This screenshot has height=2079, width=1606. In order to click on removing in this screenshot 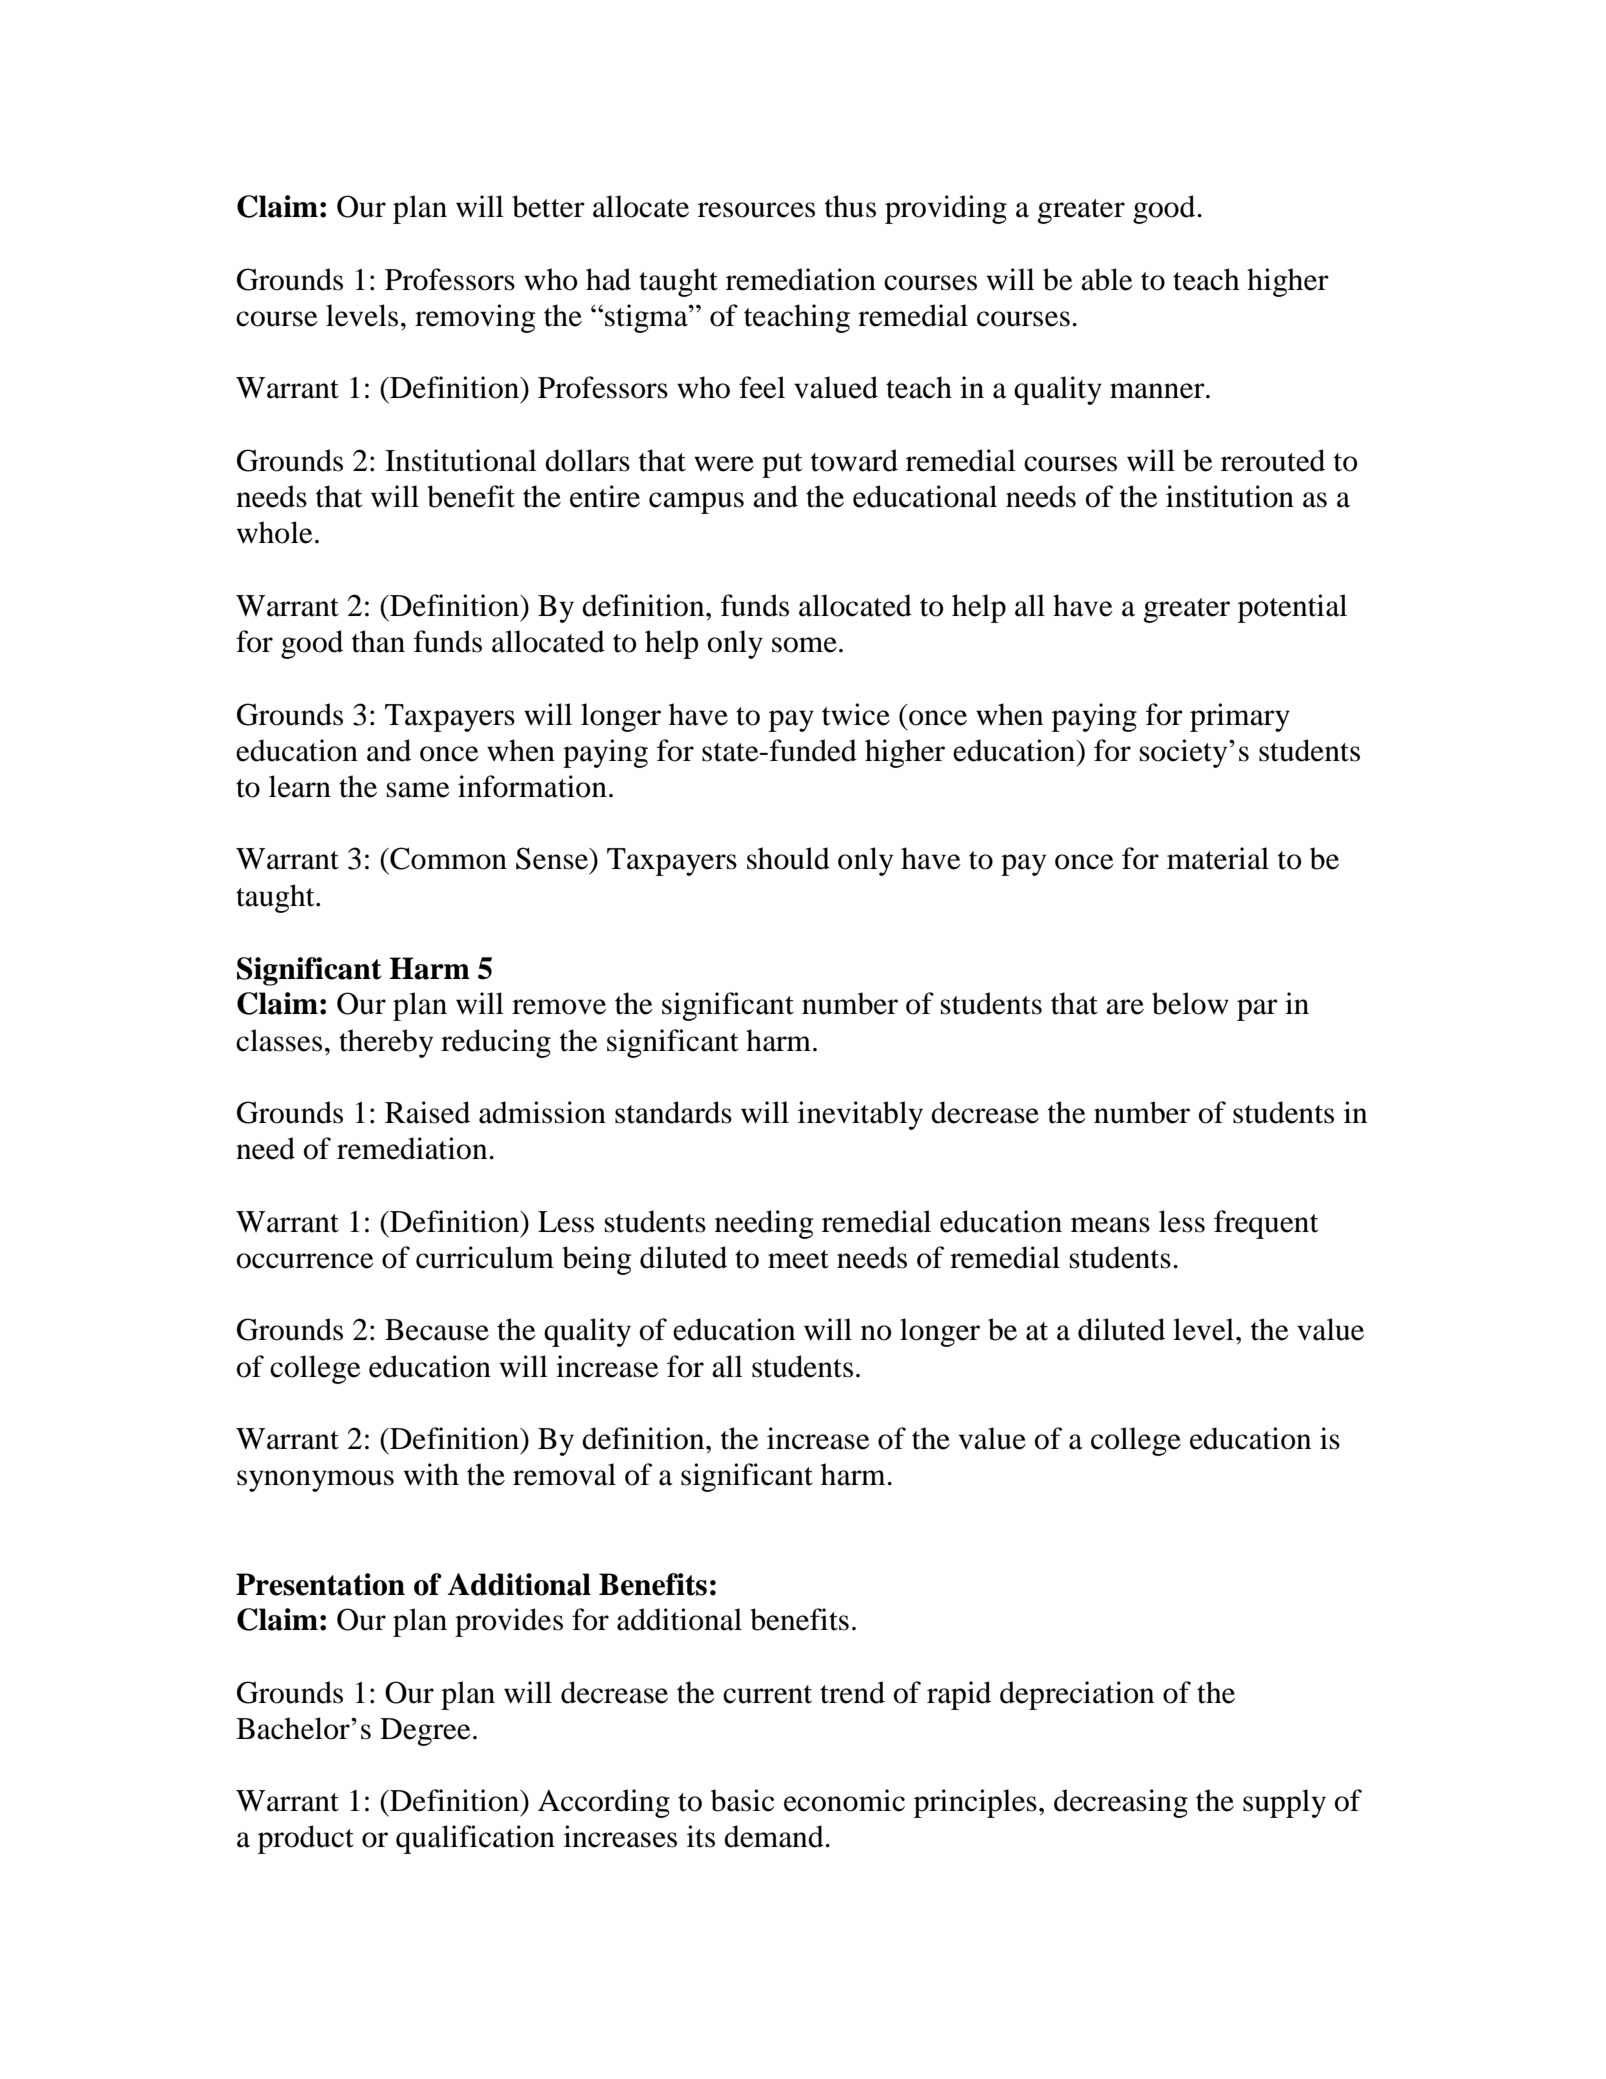, I will do `click(475, 318)`.
